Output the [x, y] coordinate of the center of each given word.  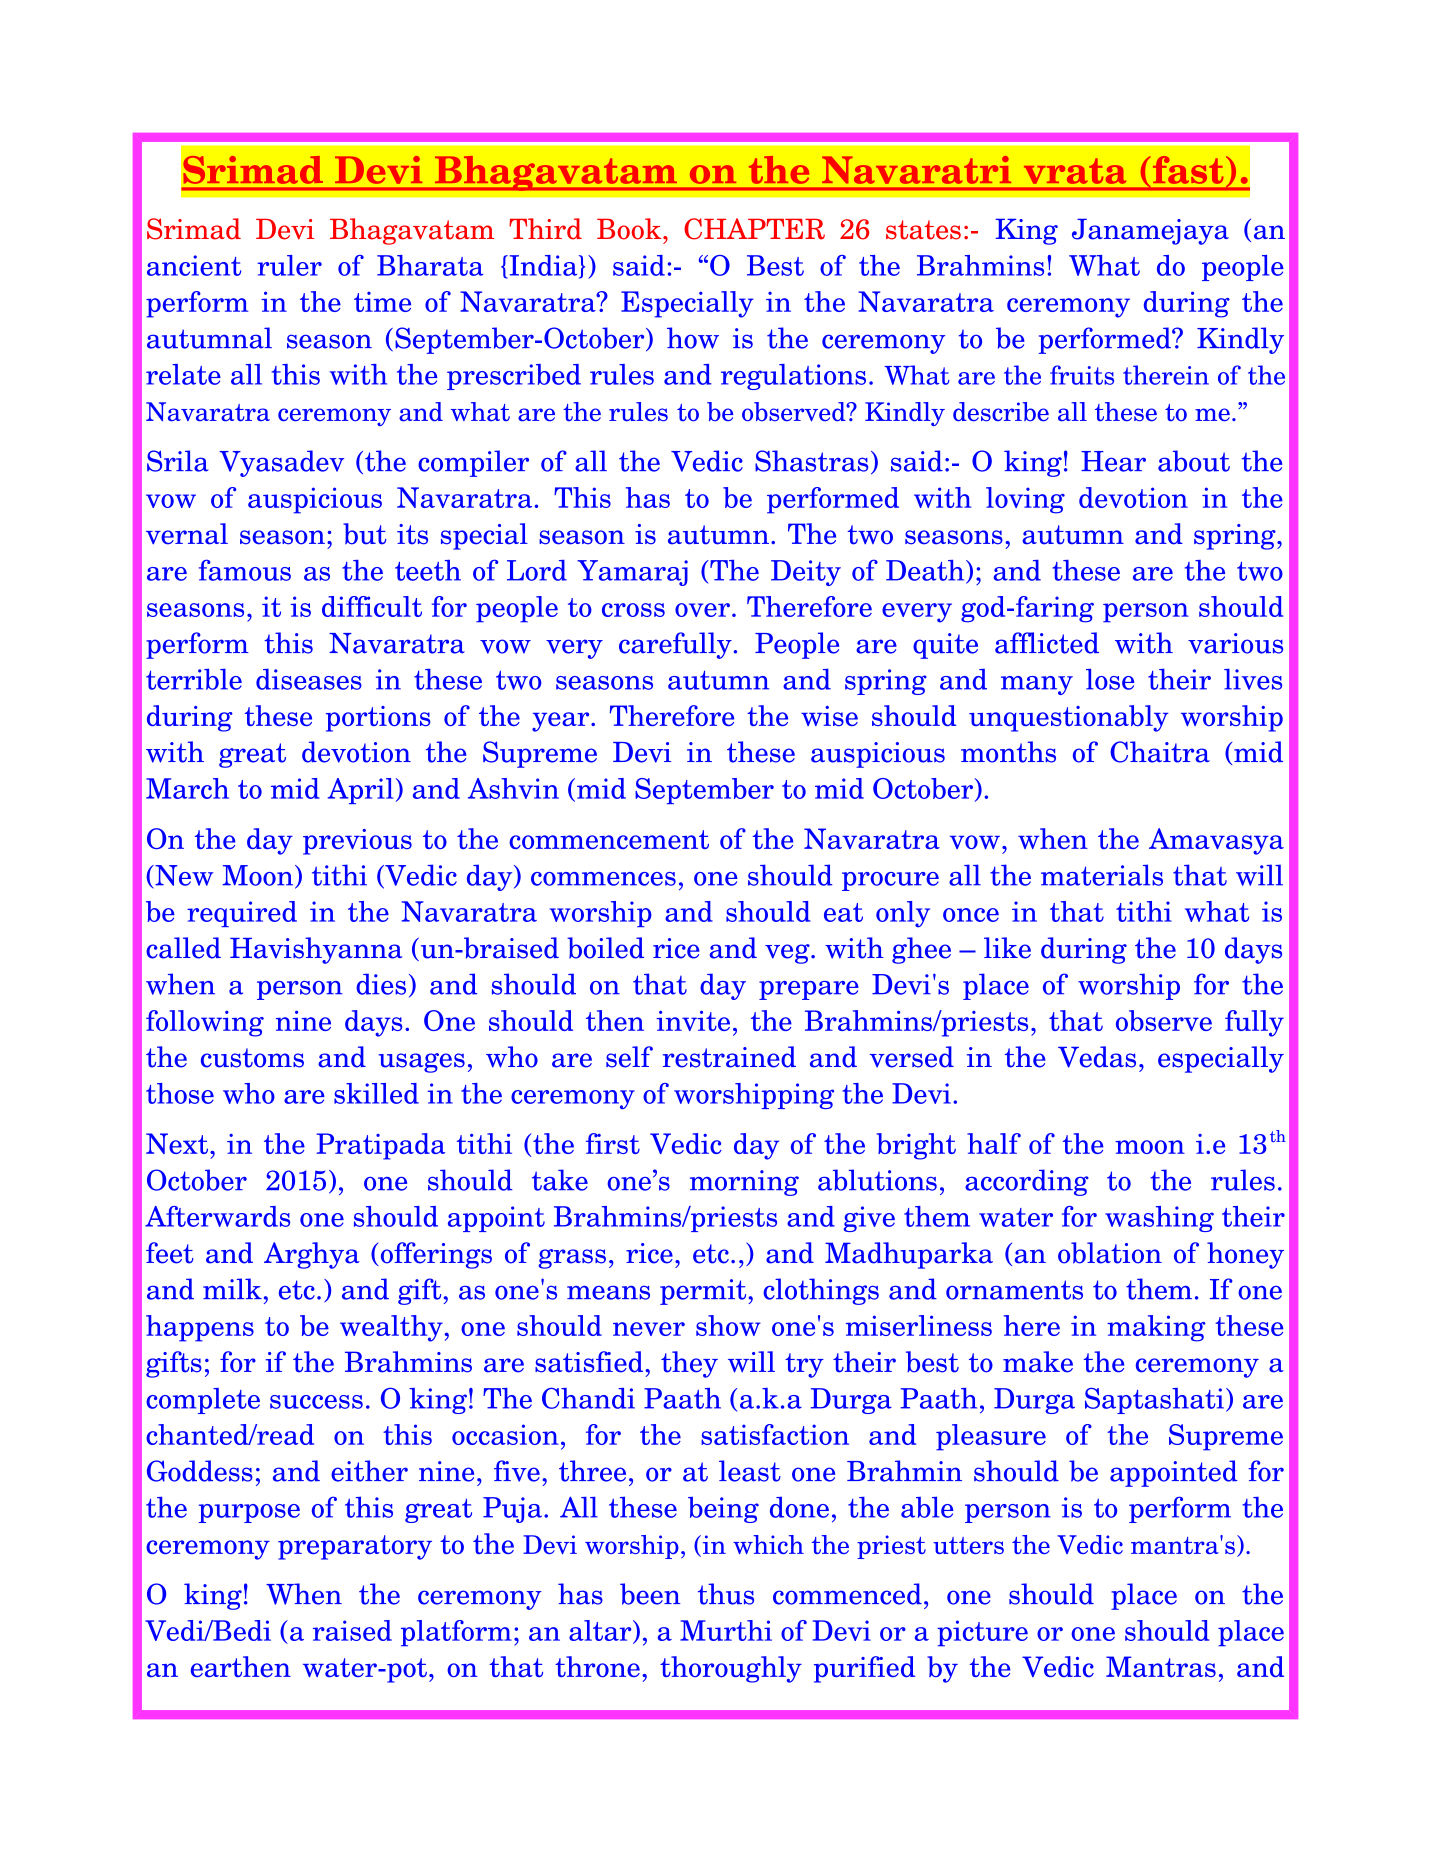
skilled [376, 1093]
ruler [289, 265]
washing [1159, 1219]
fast [1188, 170]
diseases [309, 679]
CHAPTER [754, 229]
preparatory [355, 1547]
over [702, 610]
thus [726, 1594]
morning [744, 1183]
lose [1110, 679]
